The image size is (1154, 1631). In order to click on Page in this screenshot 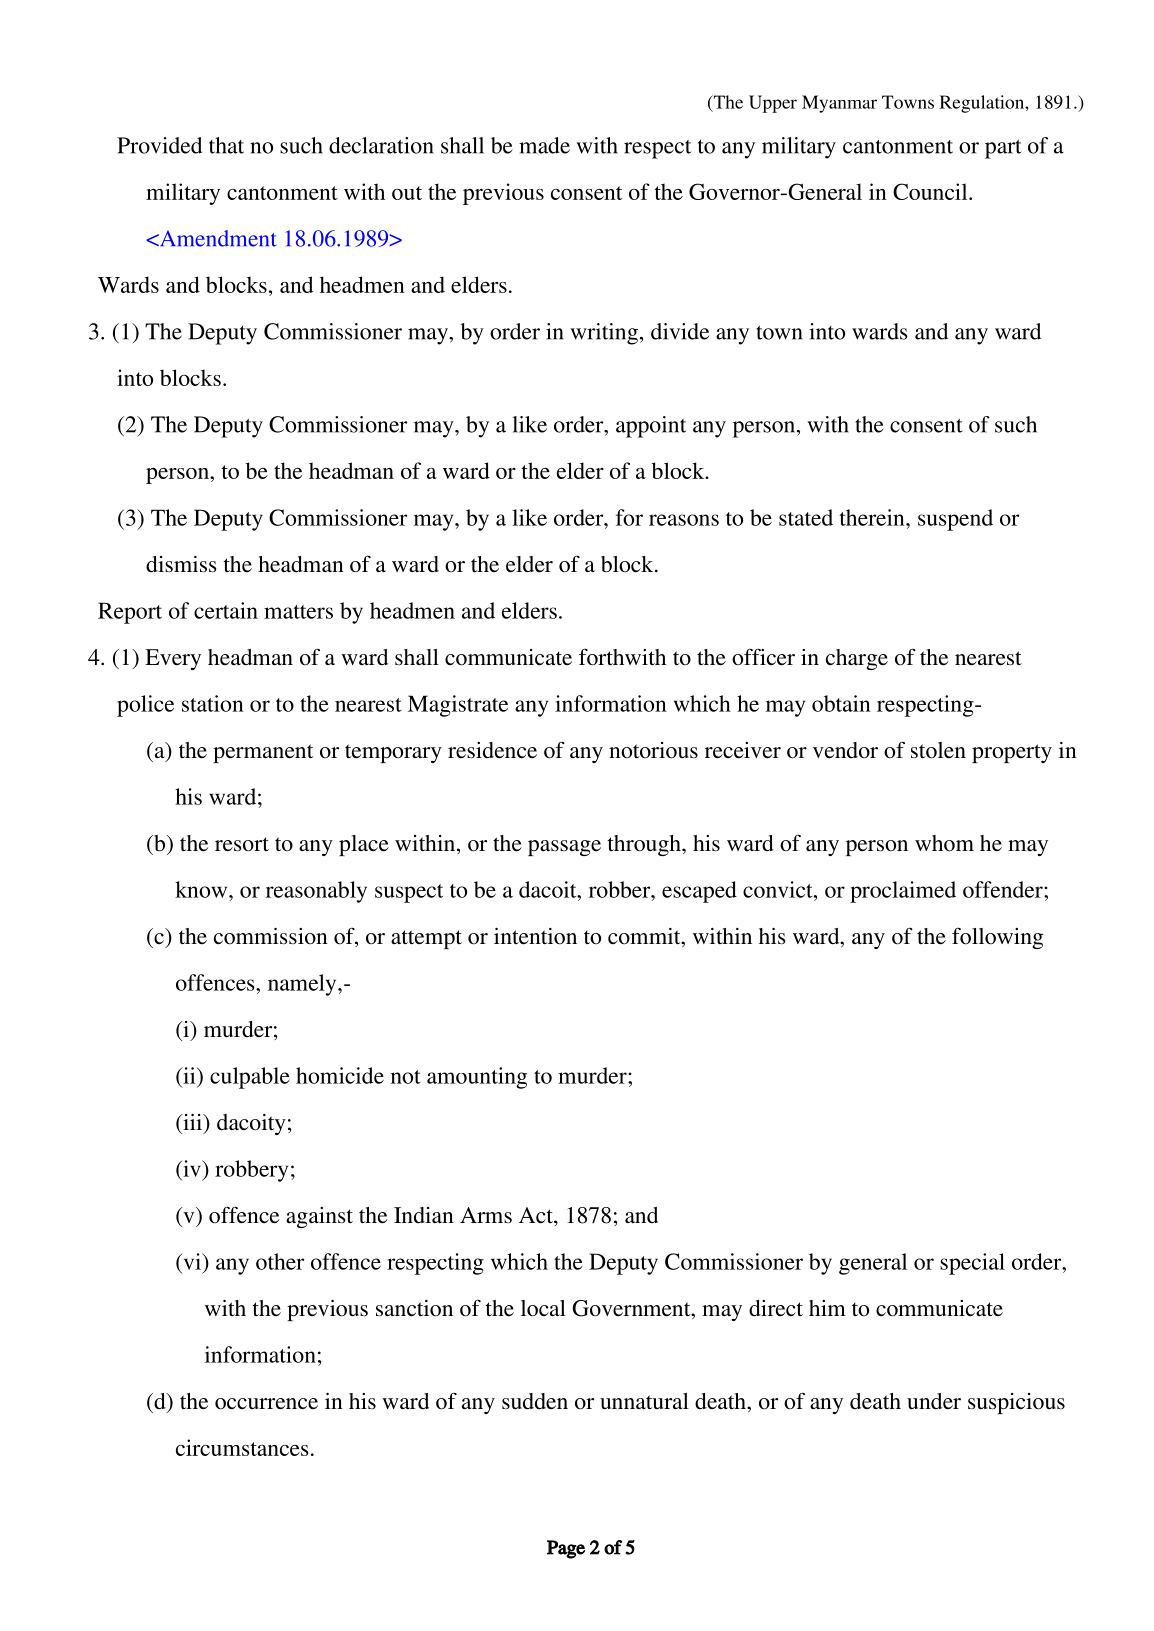, I will do `click(566, 1549)`.
